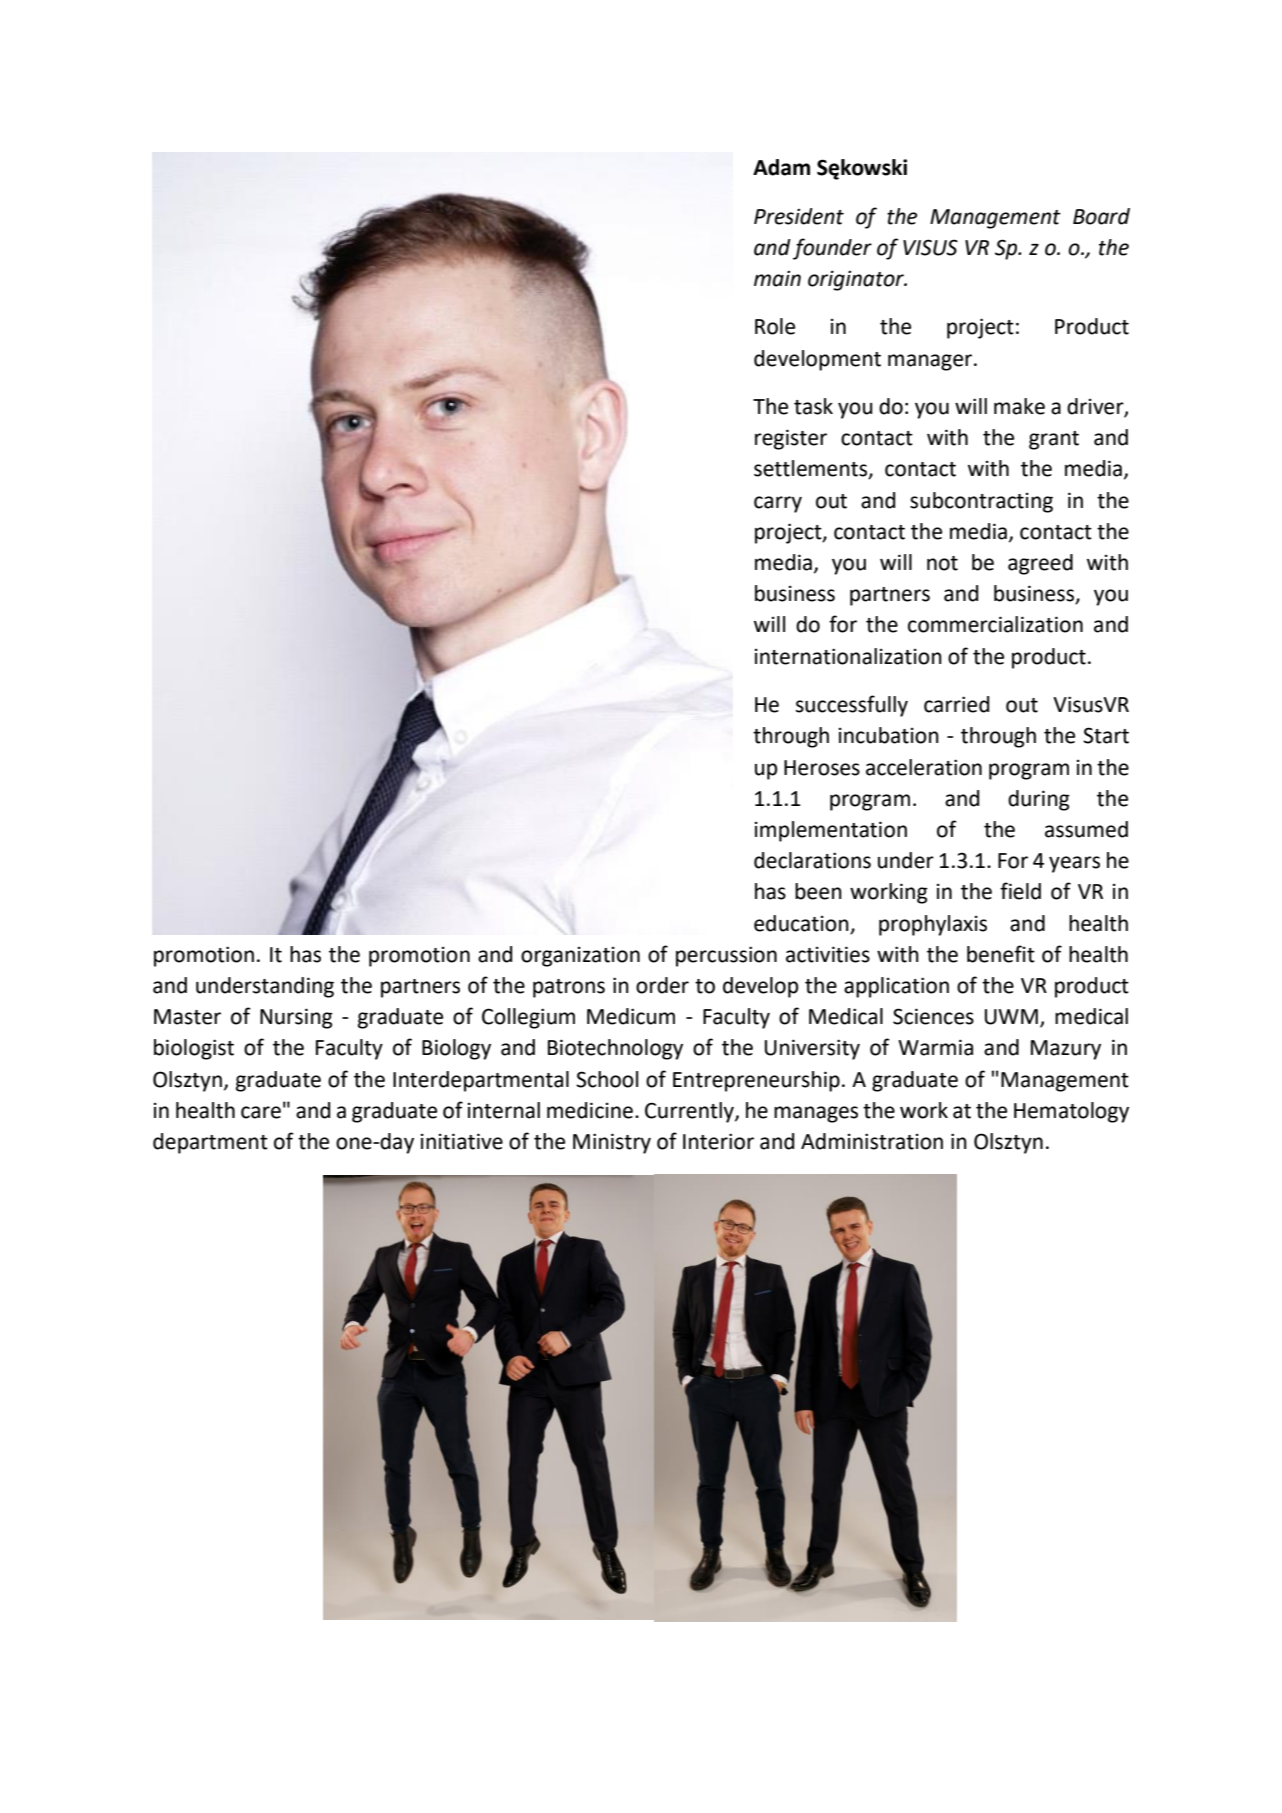 This screenshot has height=1813, width=1282. Describe the element at coordinates (1101, 216) in the screenshot. I see `Board` at that location.
